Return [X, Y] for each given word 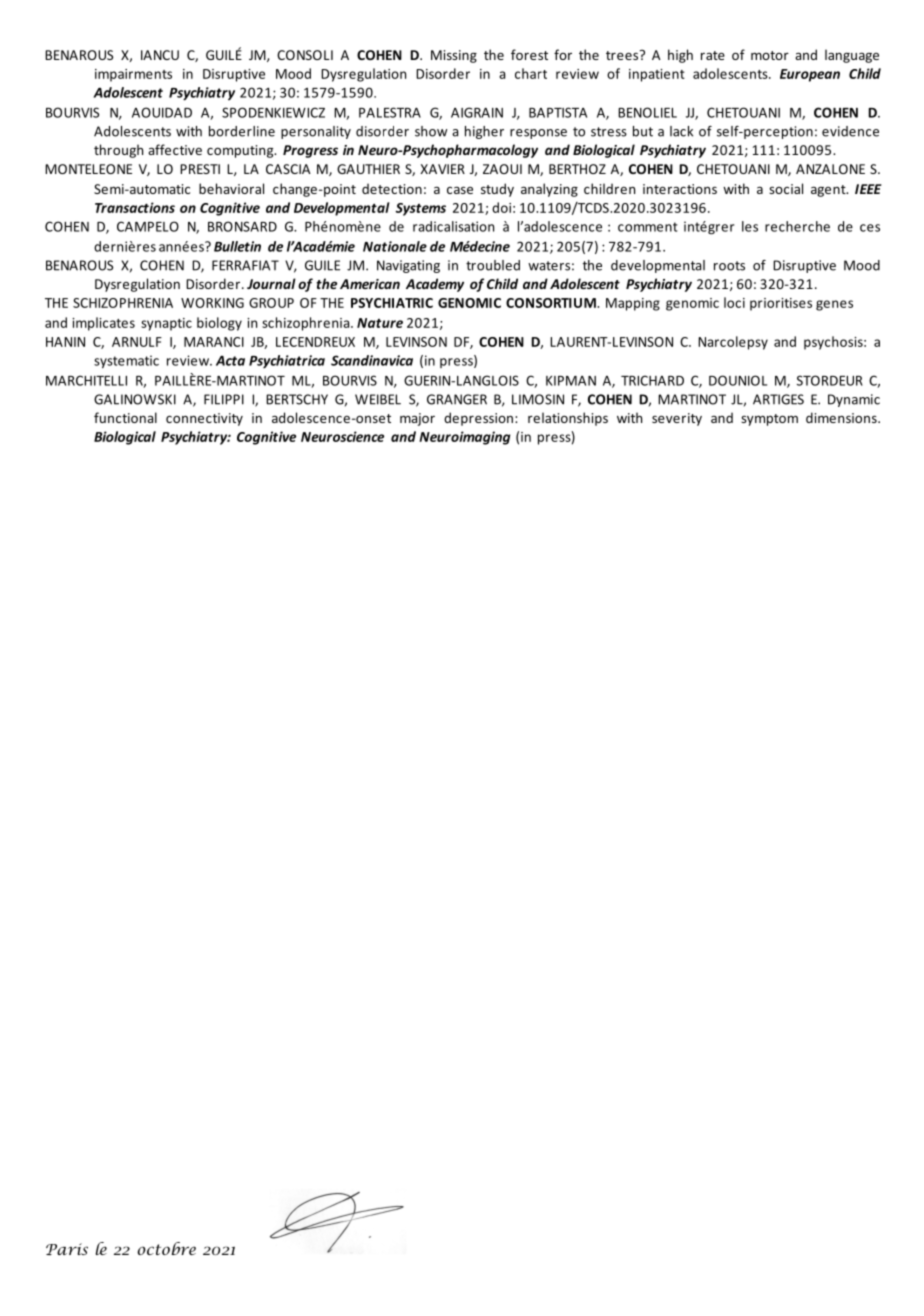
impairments [133, 75]
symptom [769, 420]
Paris [67, 1249]
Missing [454, 56]
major [417, 419]
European [810, 75]
